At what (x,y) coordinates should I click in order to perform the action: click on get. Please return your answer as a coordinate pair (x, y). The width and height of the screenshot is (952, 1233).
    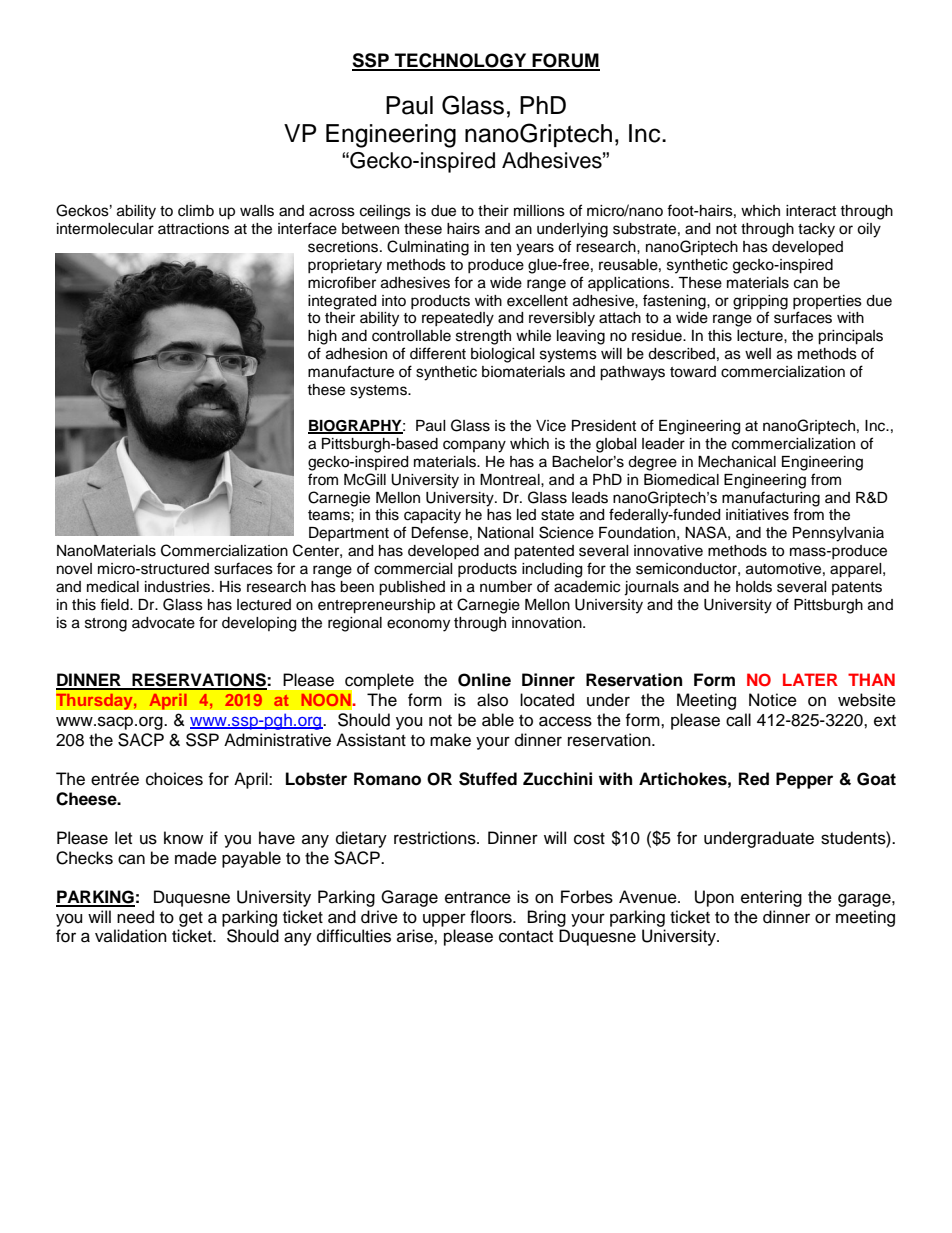
    Looking at the image, I should click on (191, 919).
